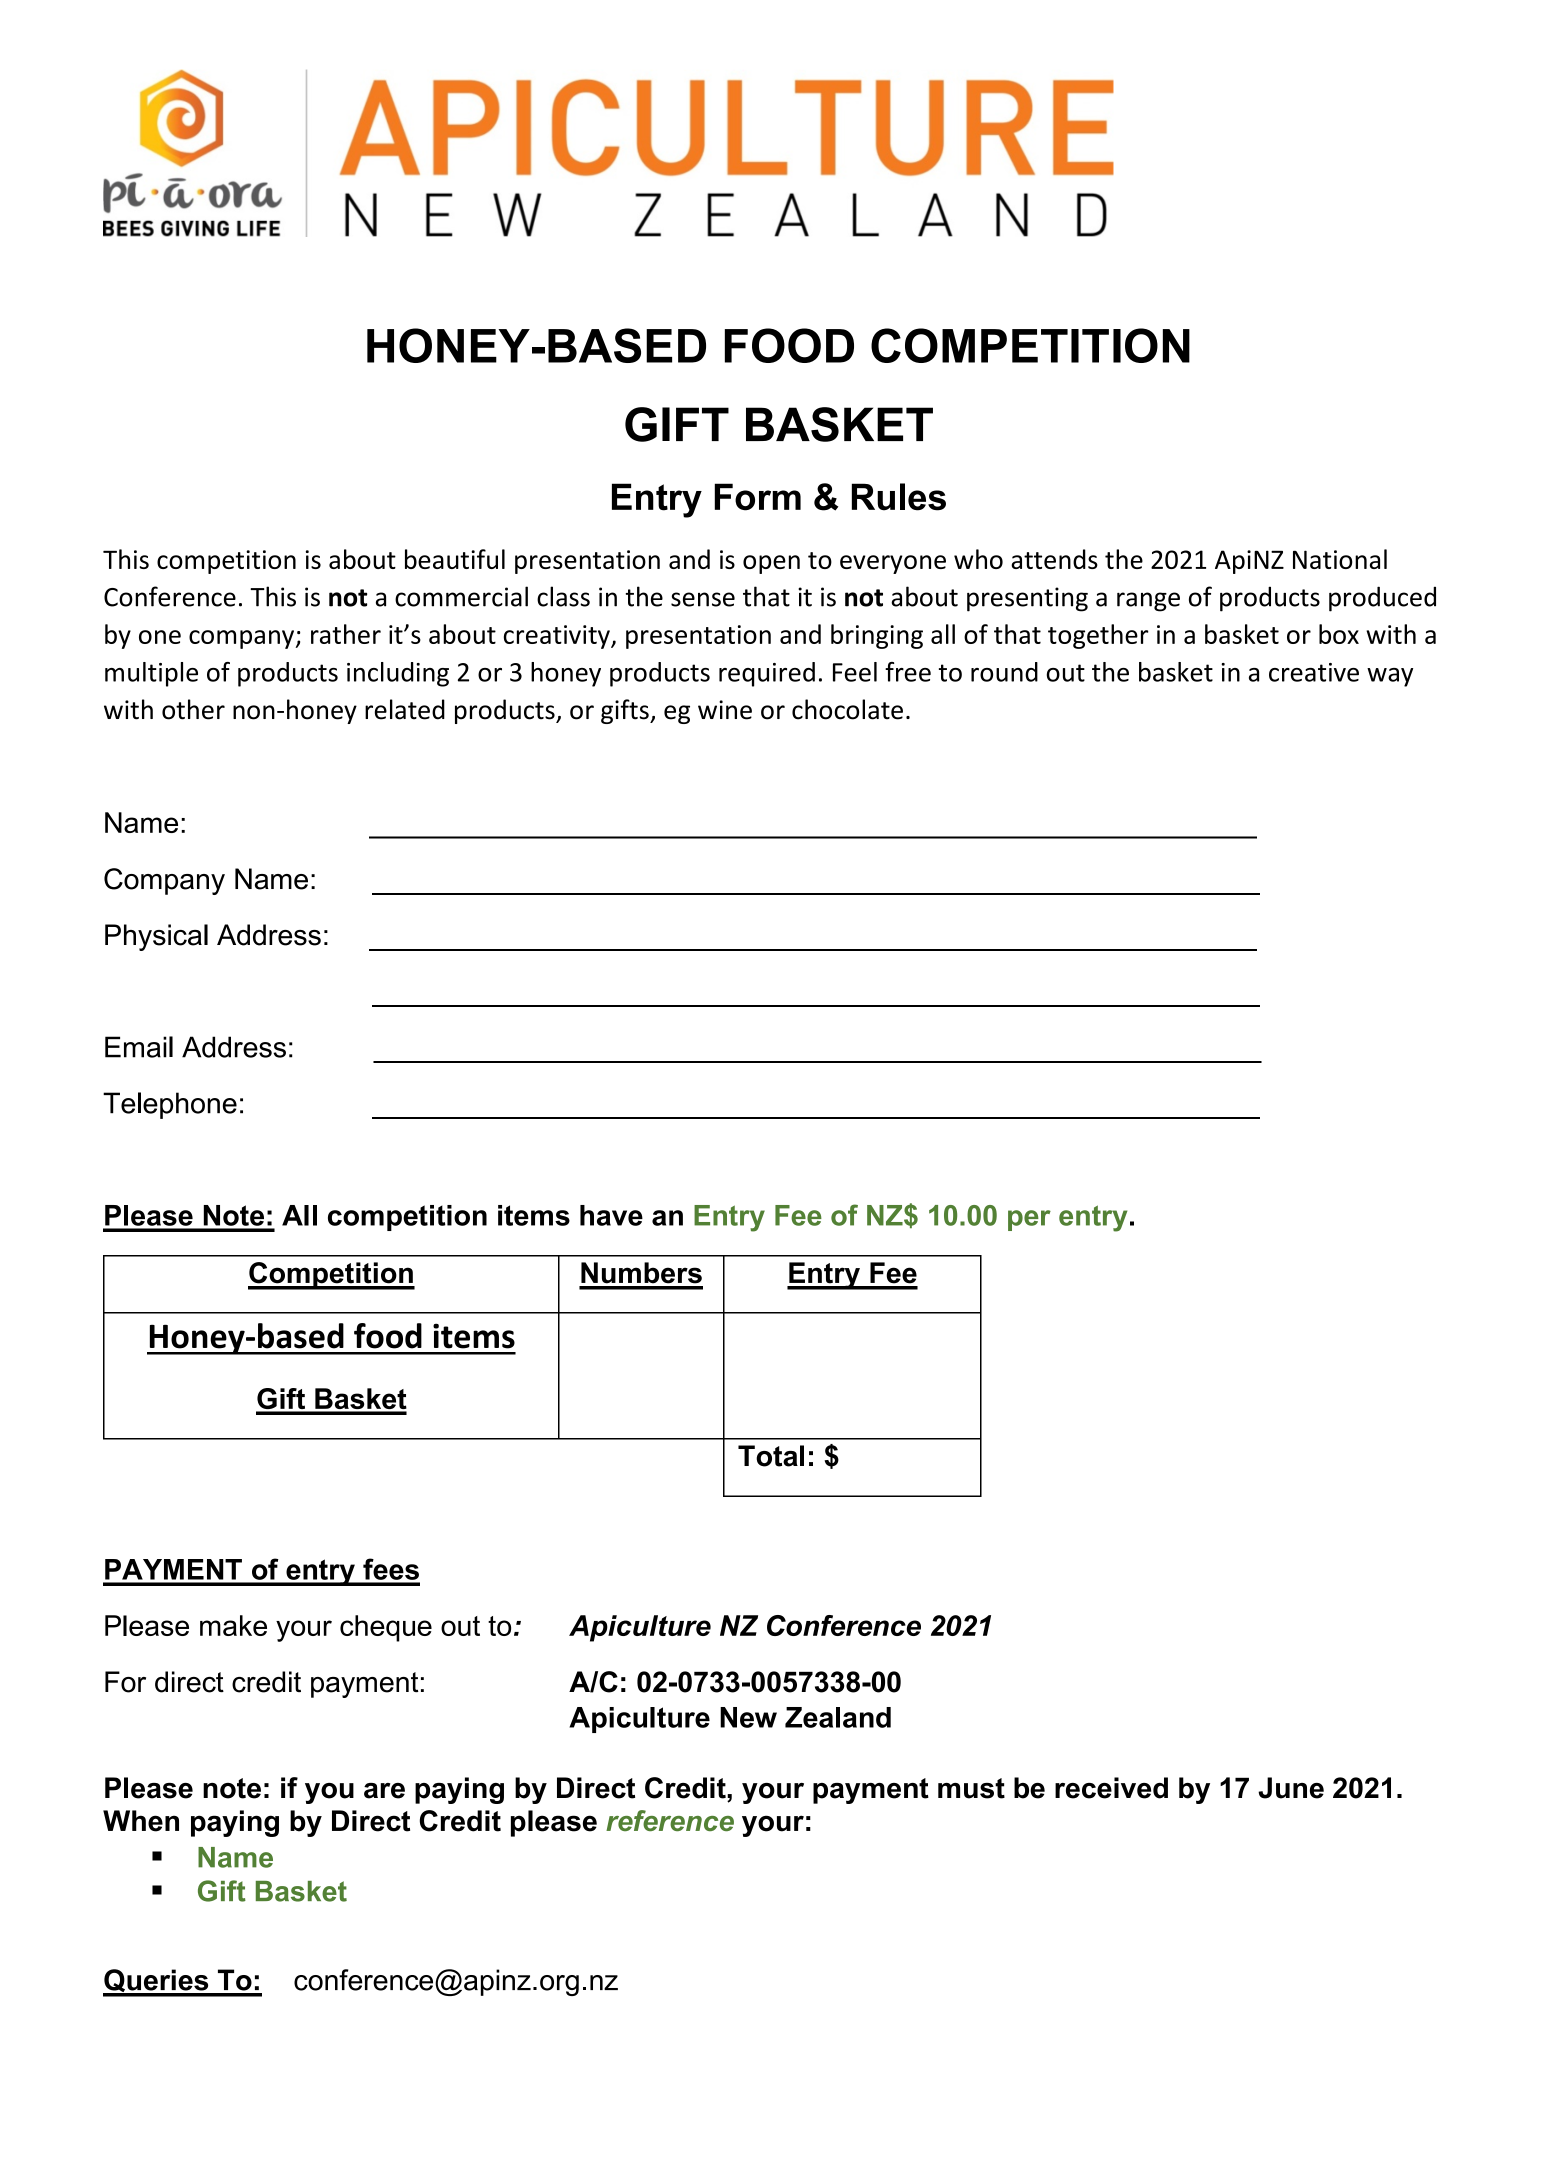  What do you see at coordinates (233, 1625) in the screenshot?
I see `make` at bounding box center [233, 1625].
